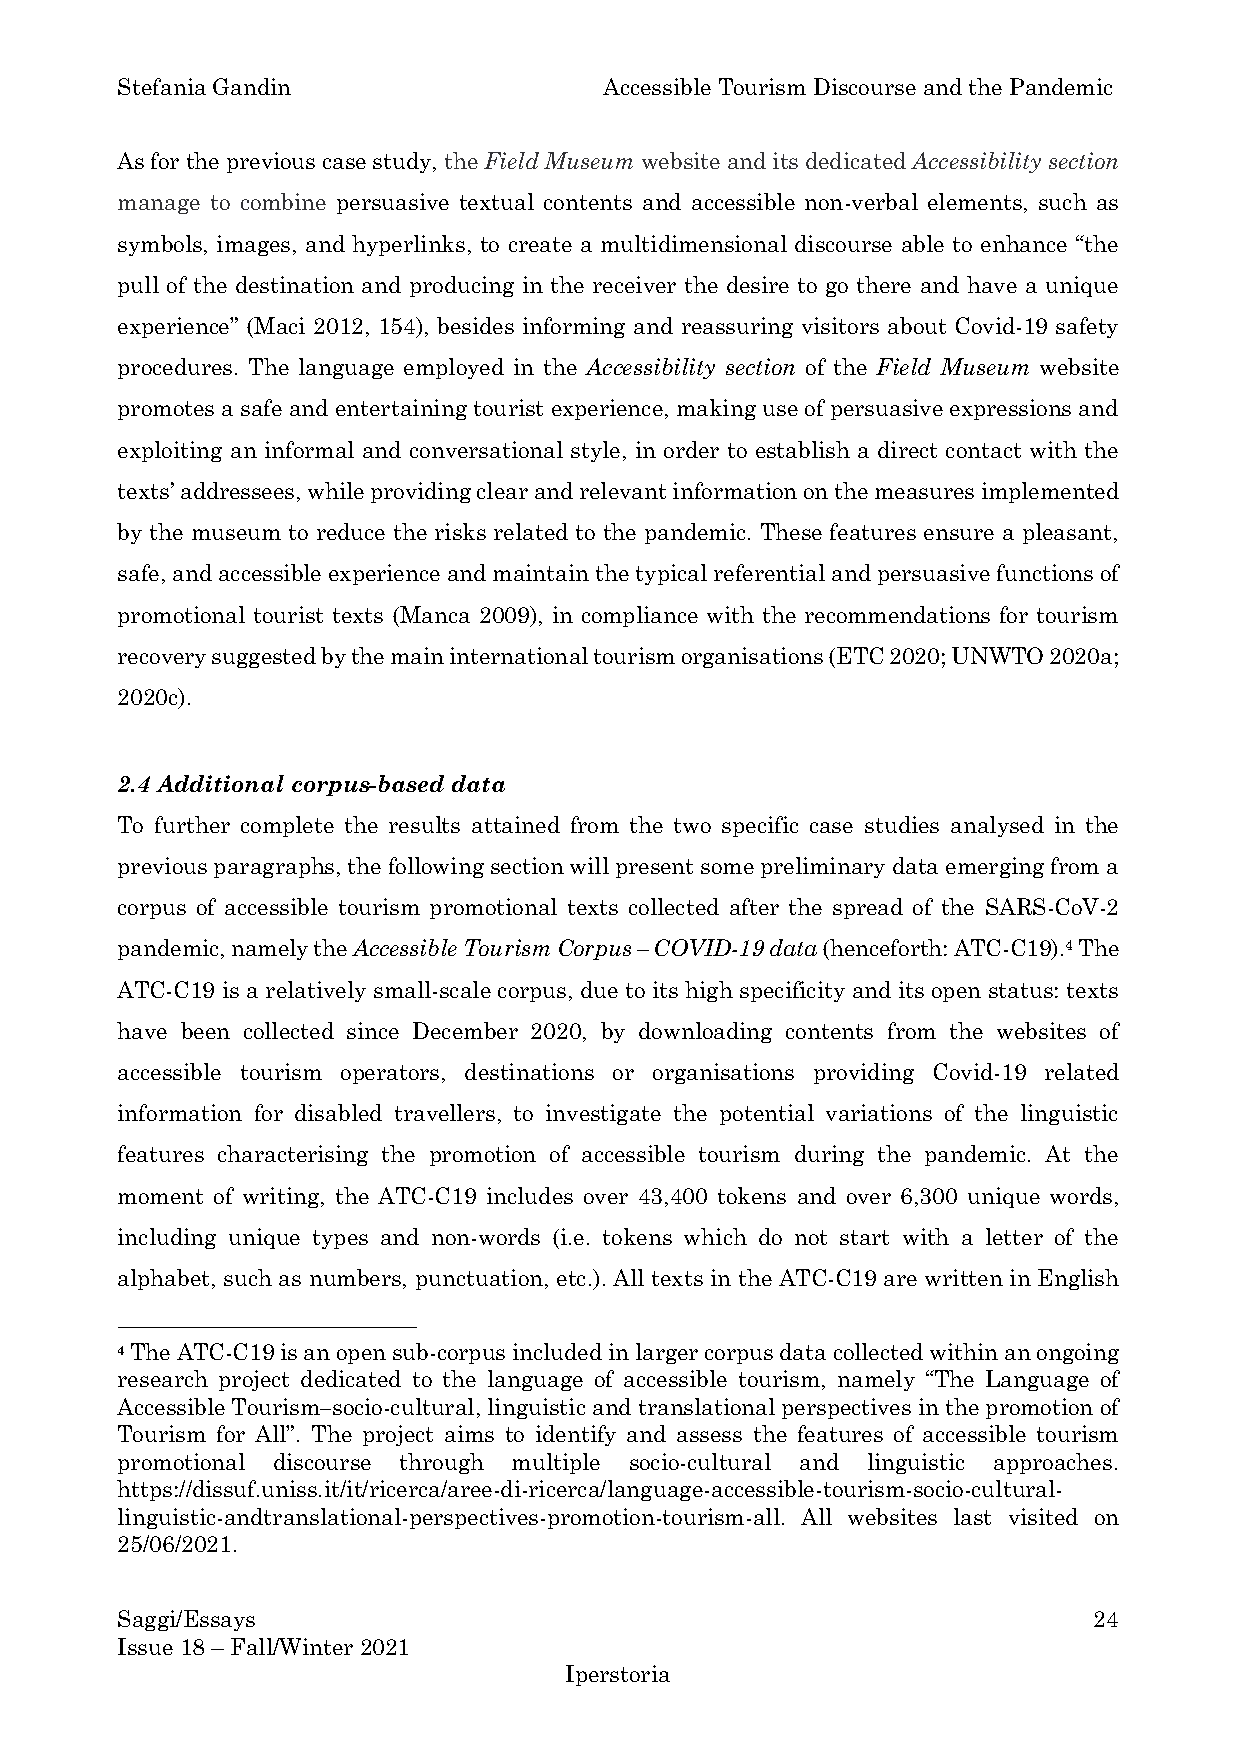  I want to click on textual, so click(497, 201).
